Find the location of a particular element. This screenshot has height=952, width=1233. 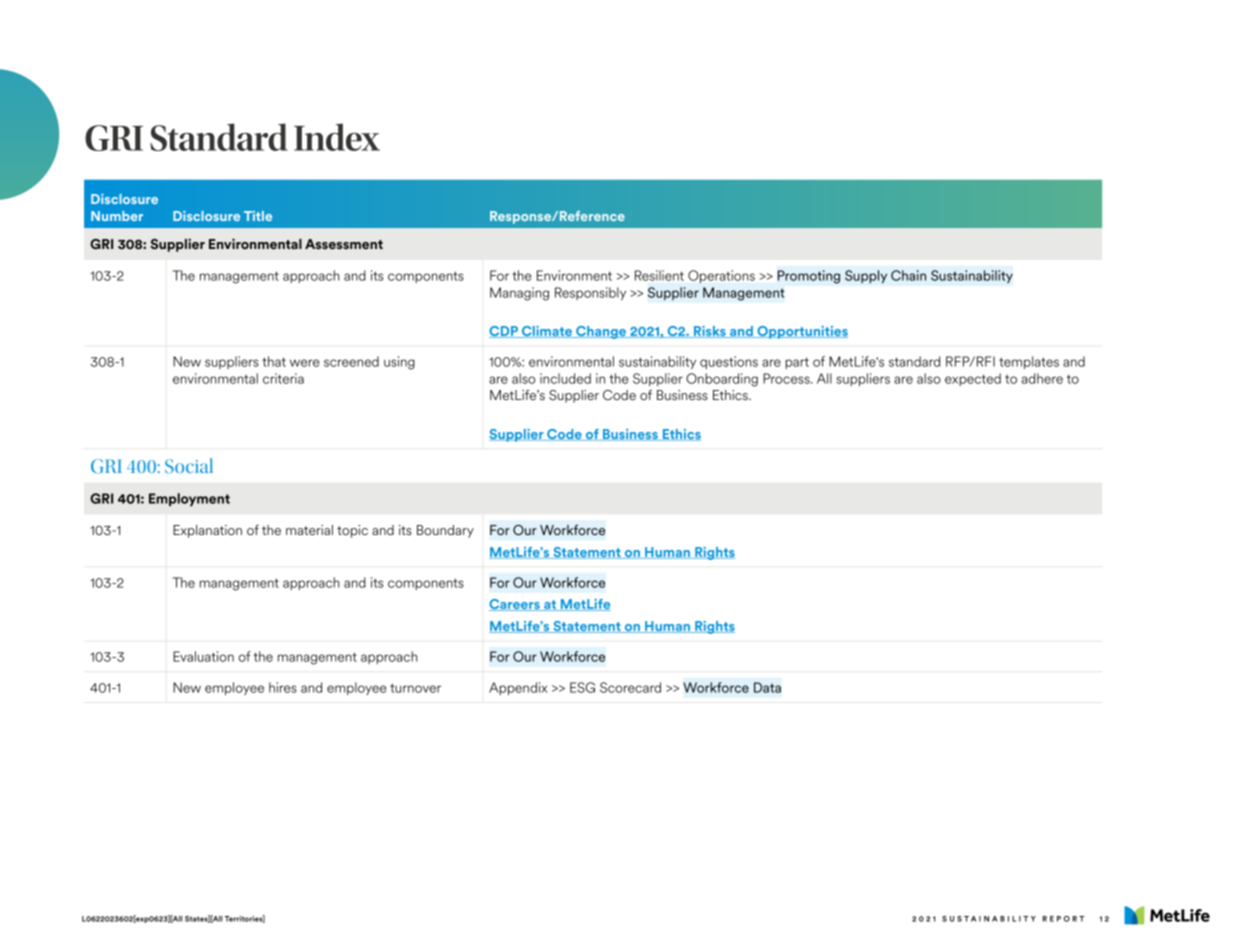

Data is located at coordinates (767, 687).
